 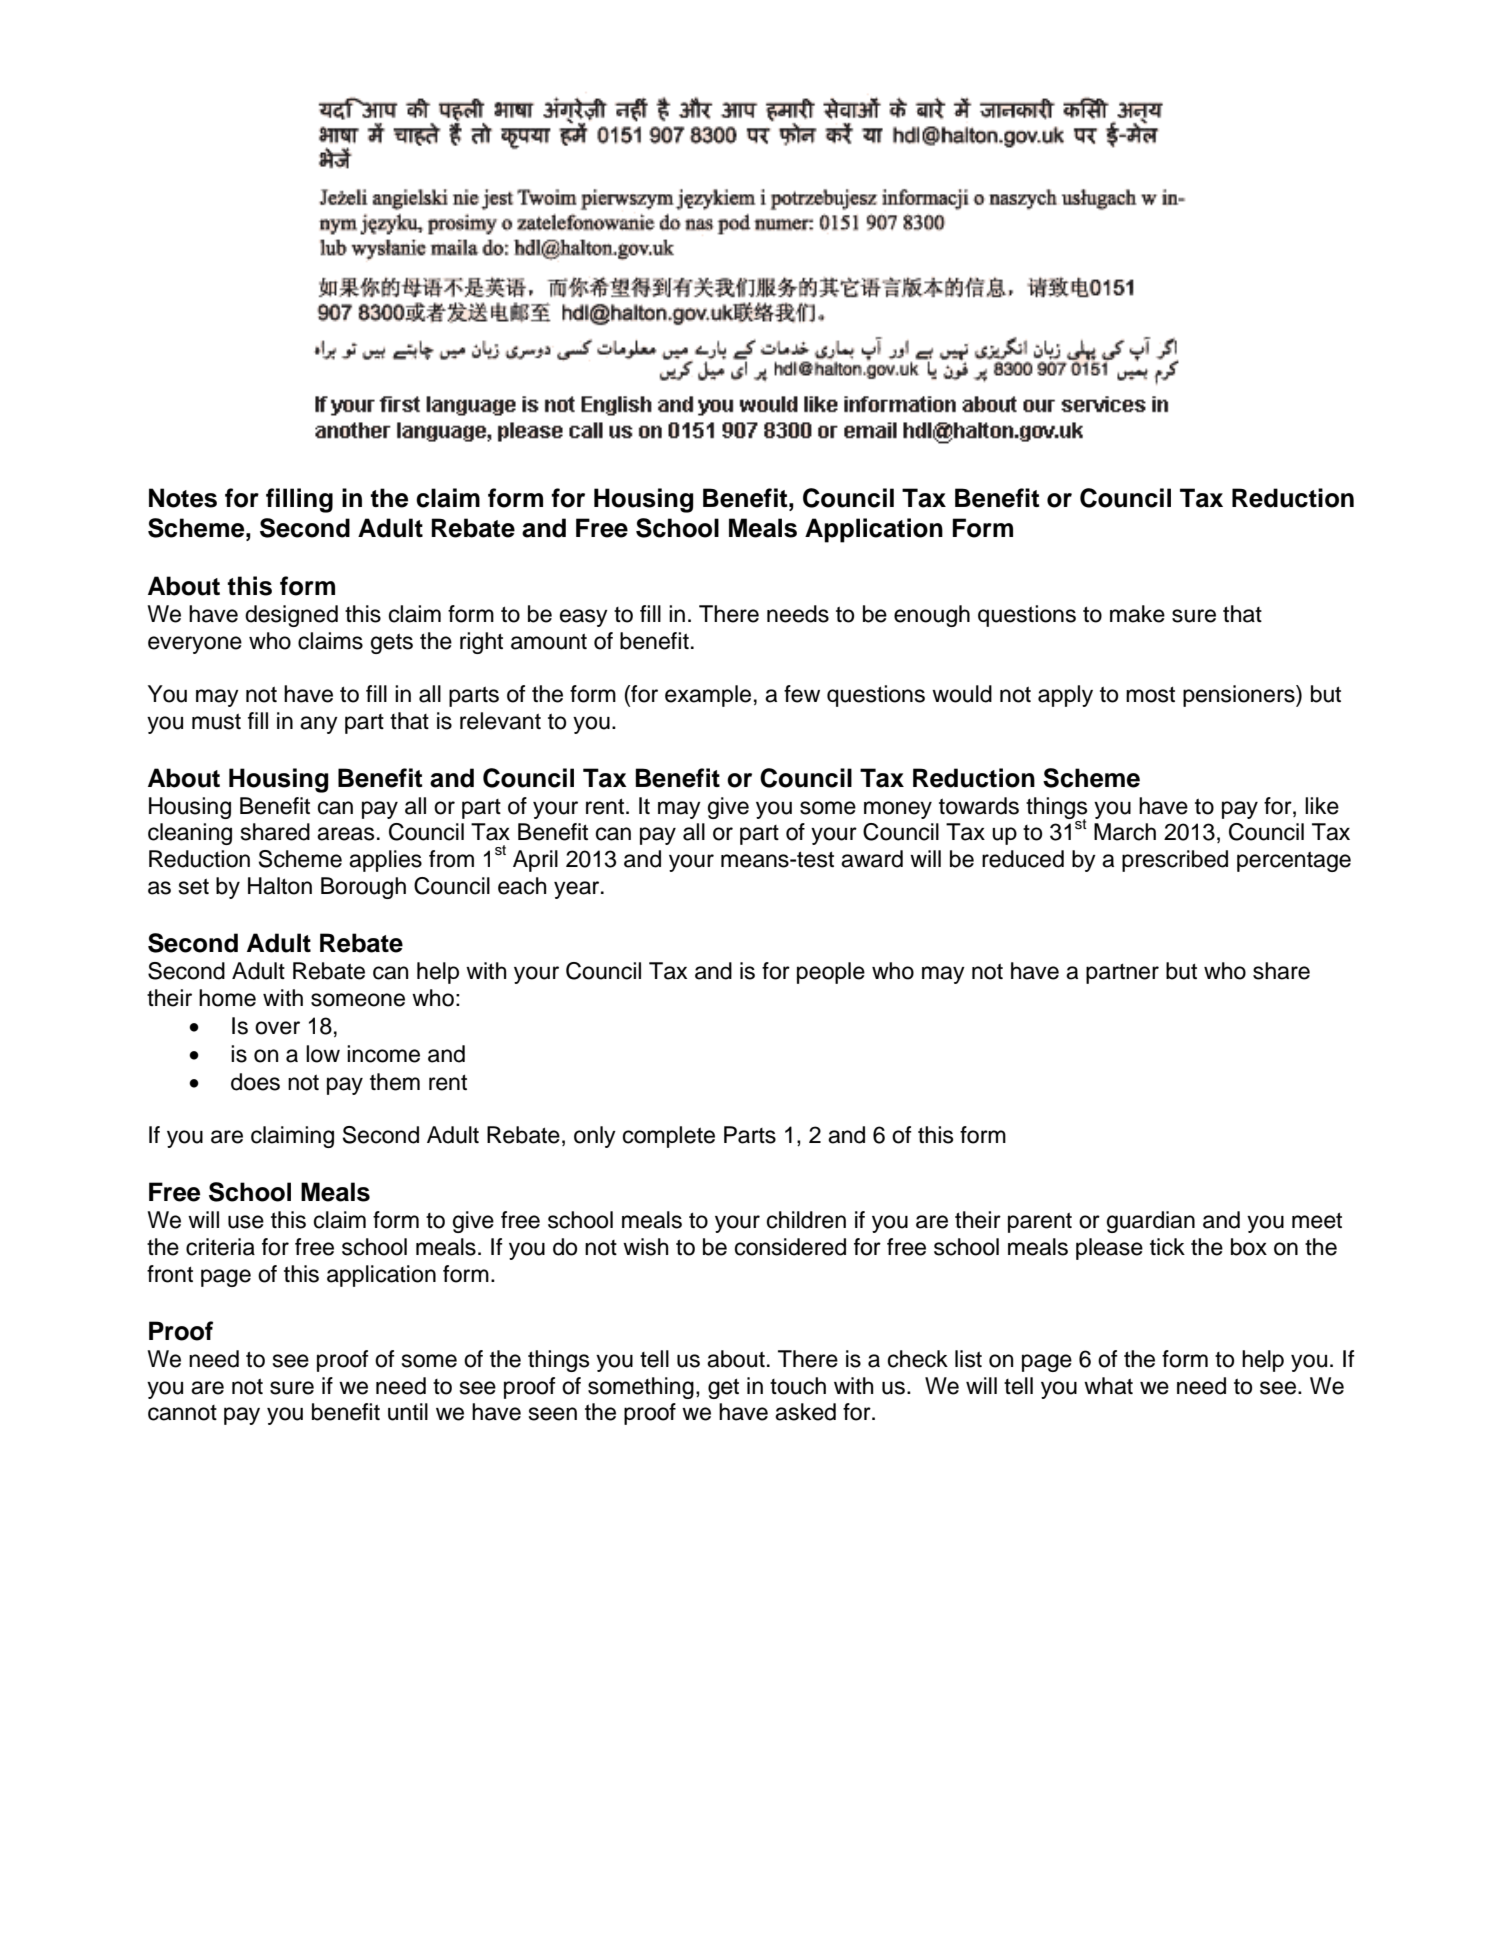 What do you see at coordinates (408, 1412) in the image?
I see `until` at bounding box center [408, 1412].
